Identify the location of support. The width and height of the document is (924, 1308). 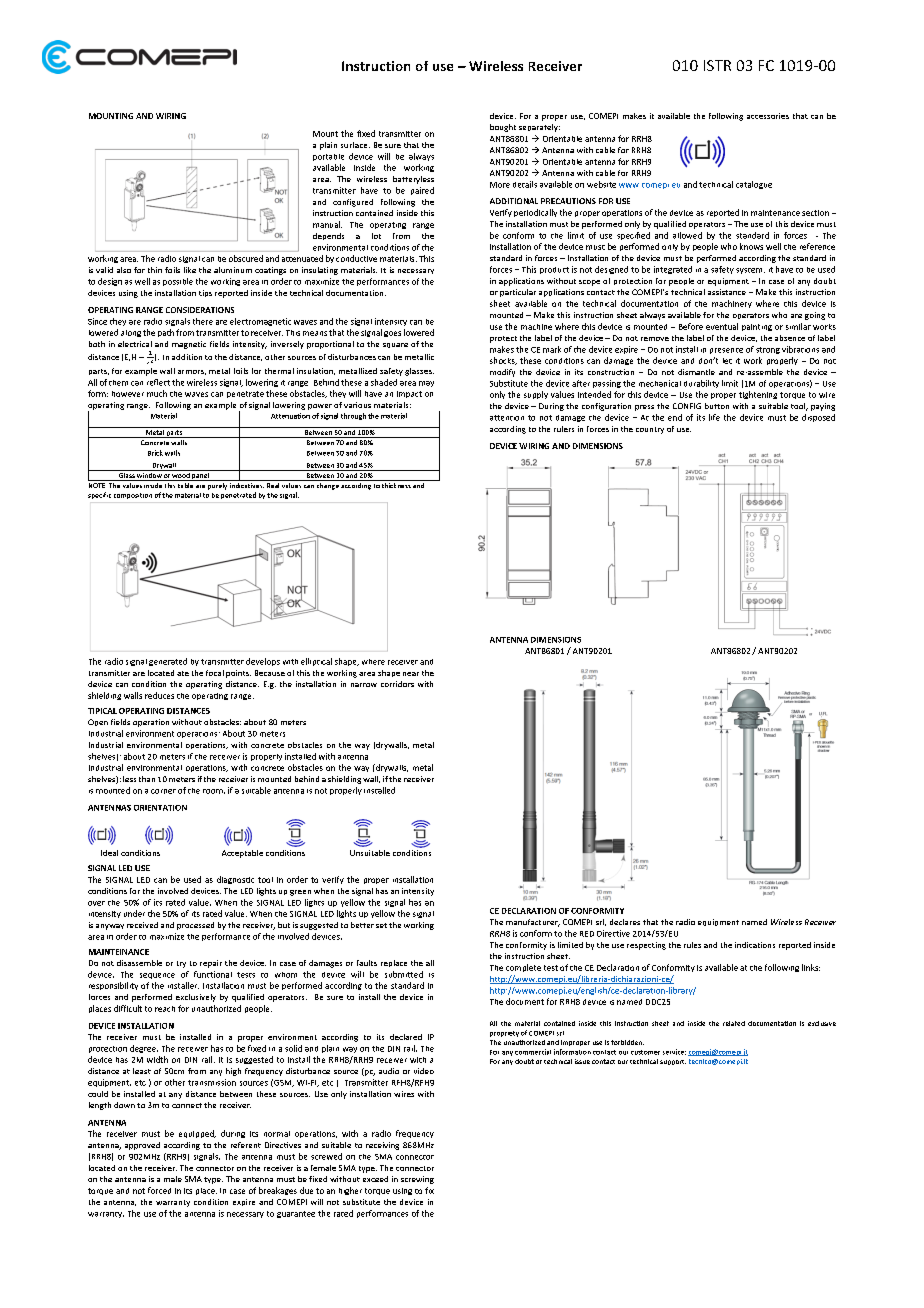
(673, 1062).
